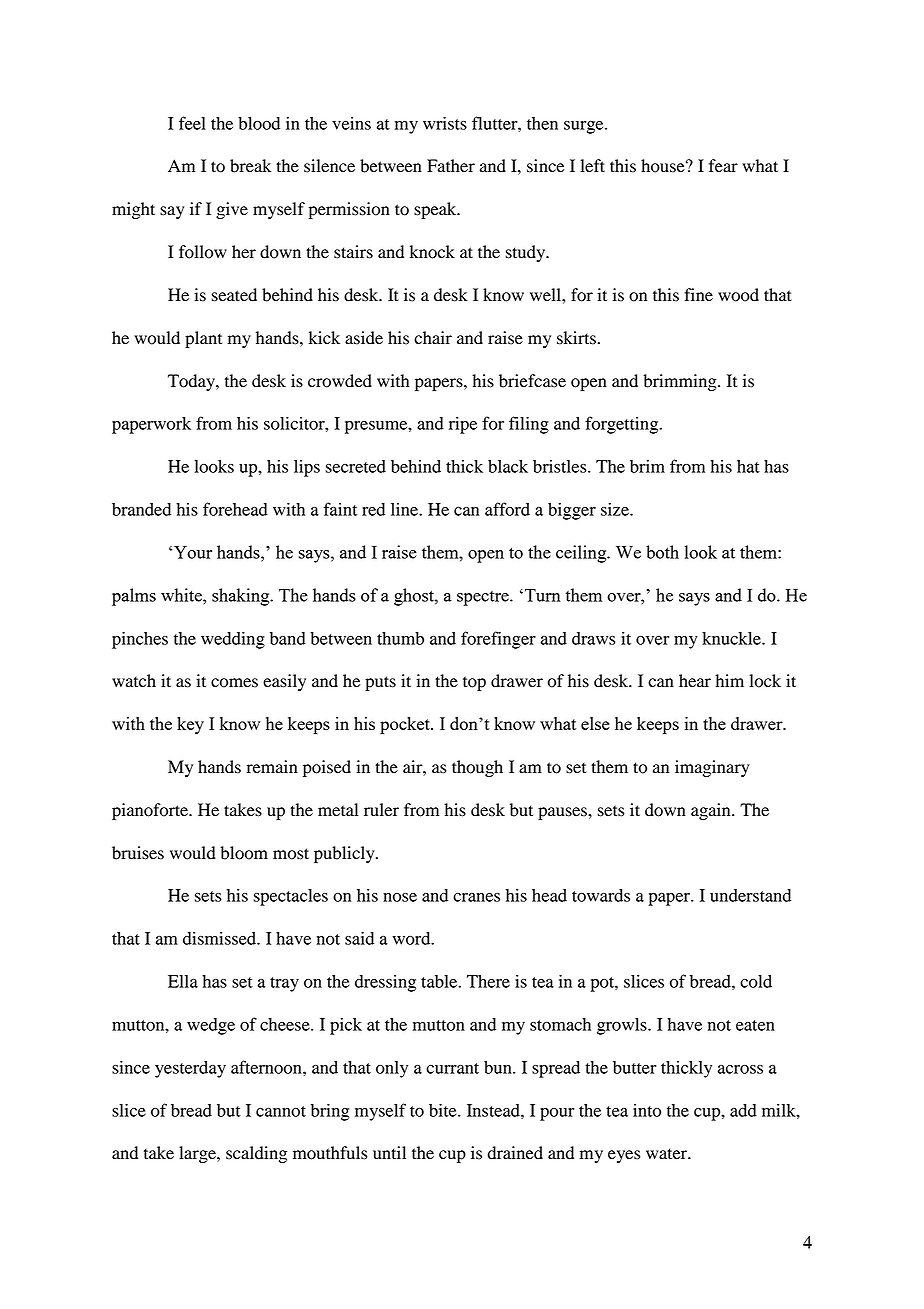 This page has height=1309, width=924. I want to click on bloom, so click(244, 853).
